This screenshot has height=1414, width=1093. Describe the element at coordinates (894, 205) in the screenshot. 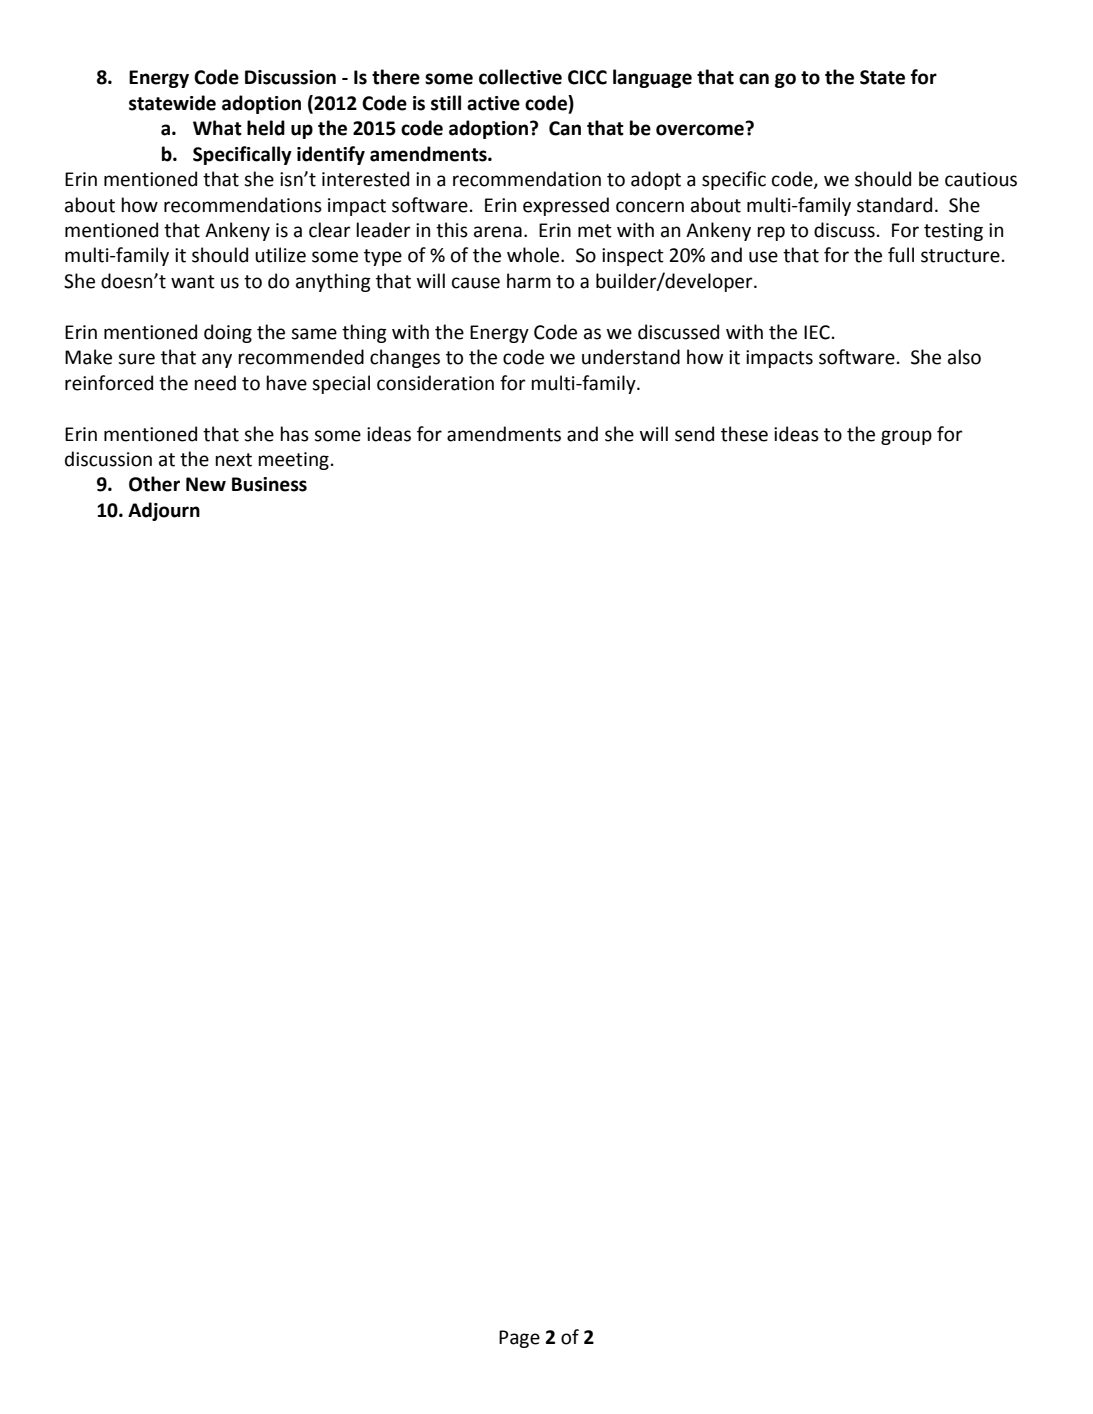

I see `standard` at that location.
